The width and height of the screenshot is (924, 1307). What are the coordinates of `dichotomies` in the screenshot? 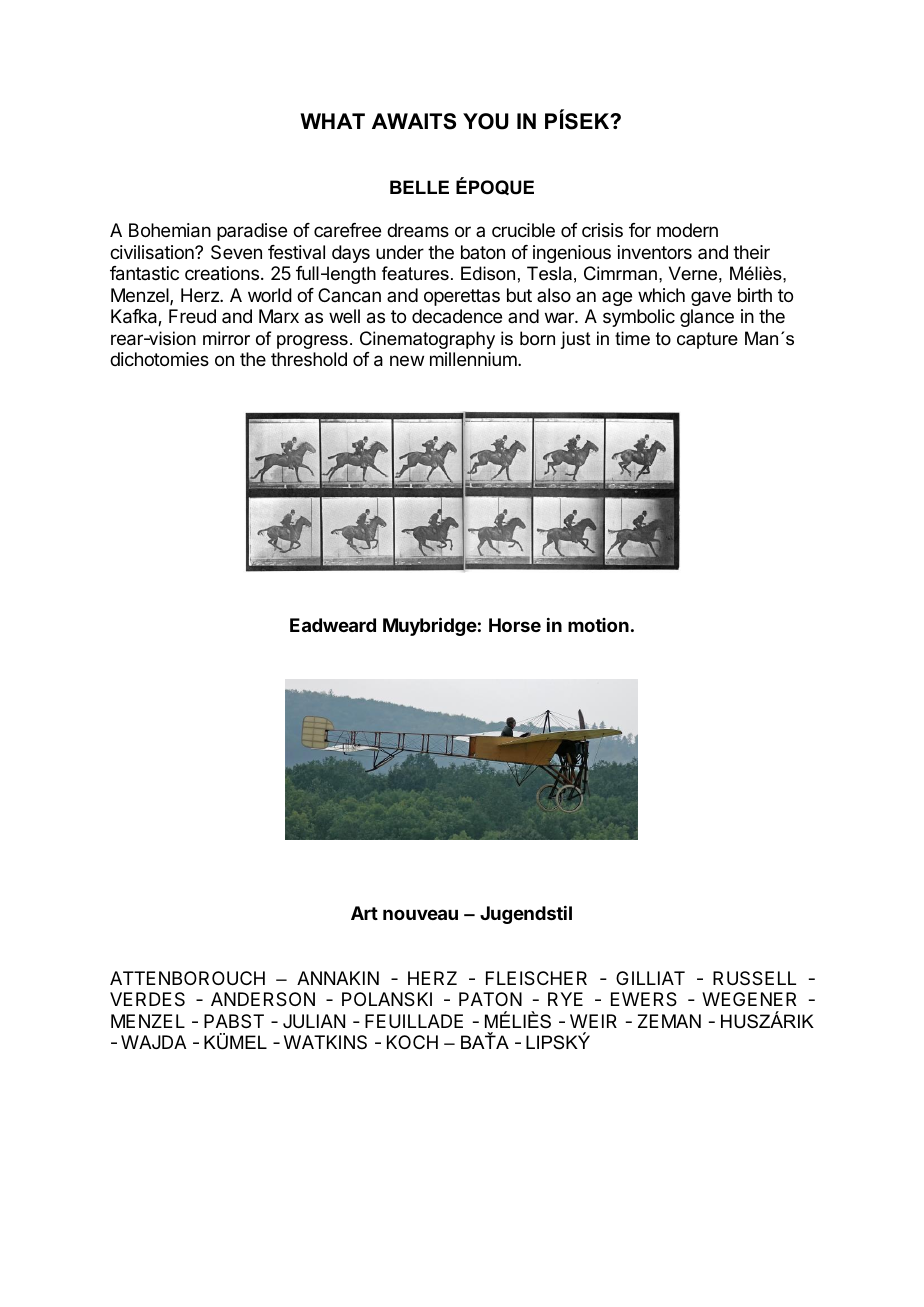 It's located at (159, 359).
